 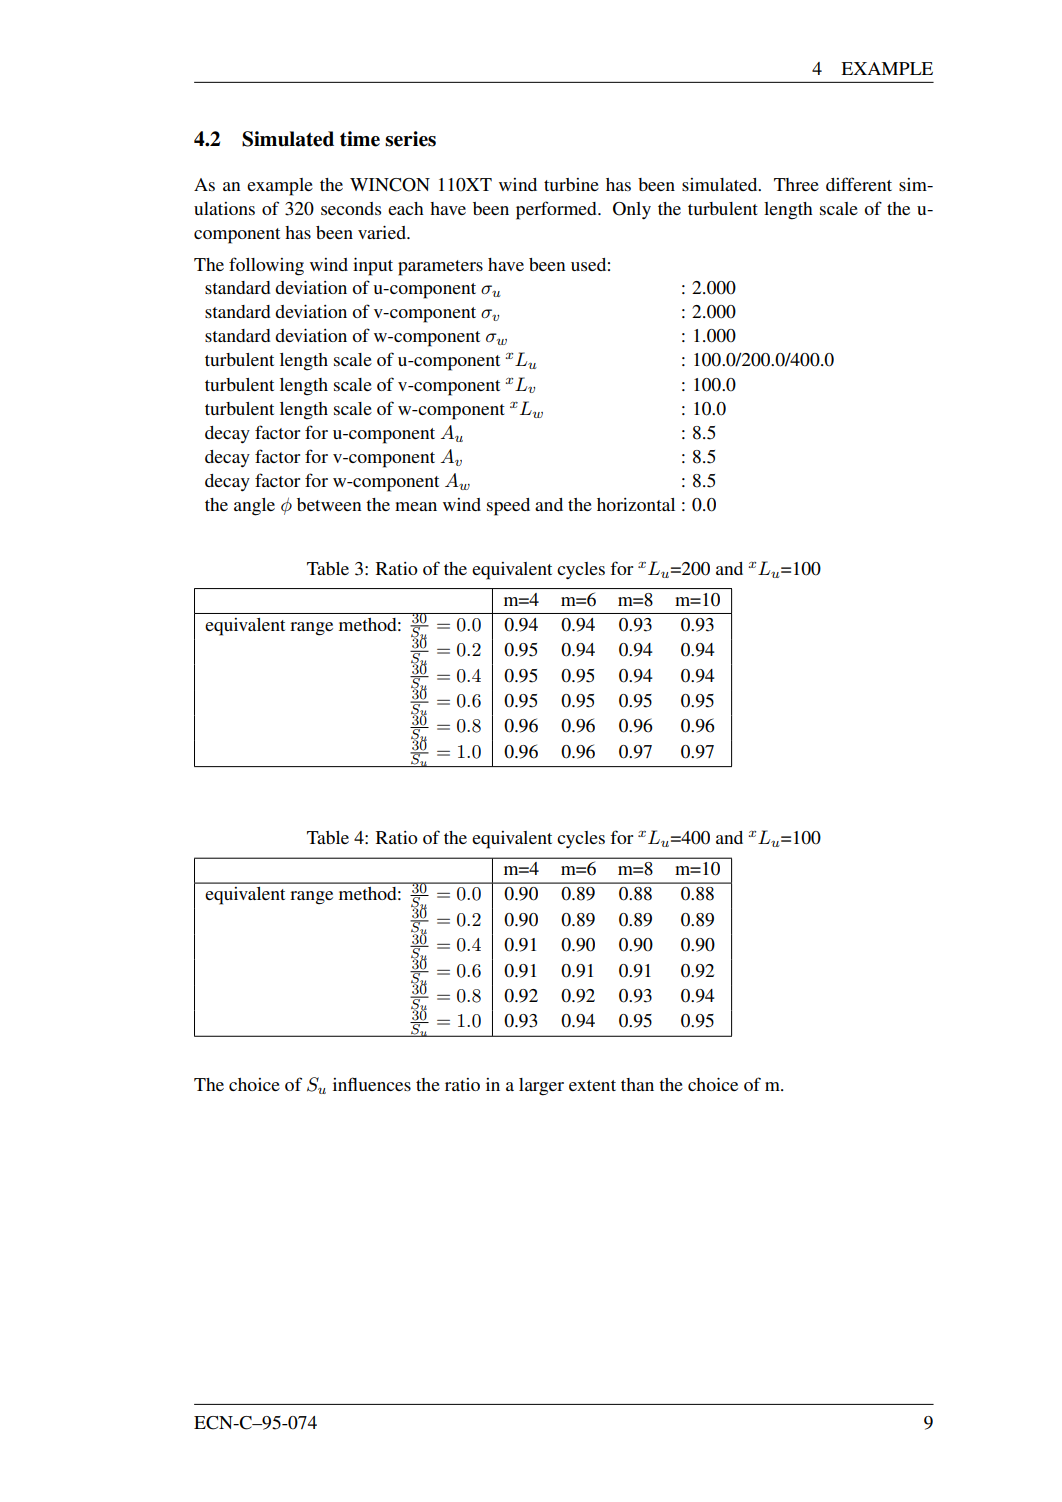 What do you see at coordinates (796, 184) in the document?
I see `Three` at bounding box center [796, 184].
